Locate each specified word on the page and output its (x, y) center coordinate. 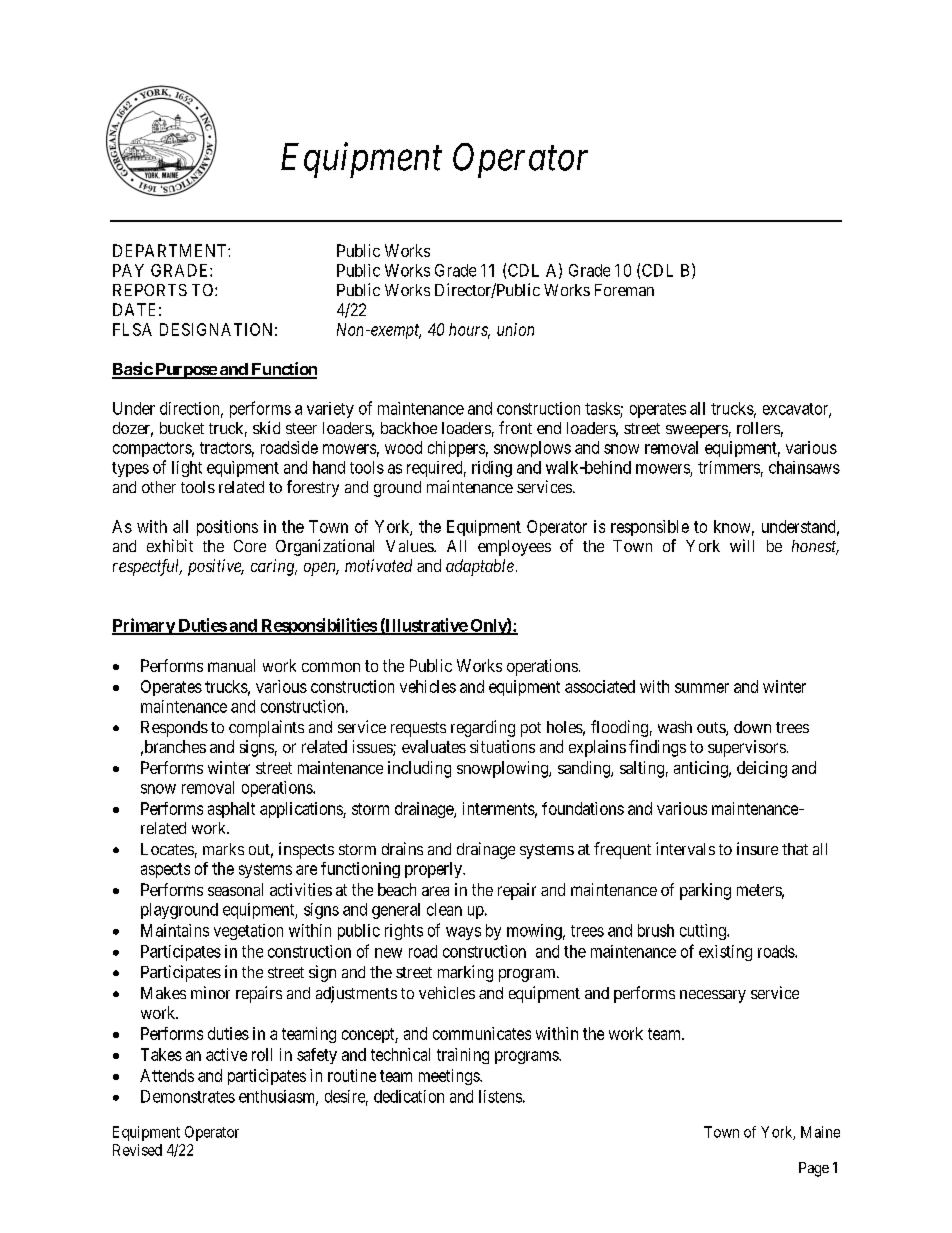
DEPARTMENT (171, 250)
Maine (820, 1132)
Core (250, 546)
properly (434, 870)
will (742, 545)
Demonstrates (188, 1096)
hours (469, 330)
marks (223, 849)
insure (757, 848)
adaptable (480, 567)
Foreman (624, 290)
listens (500, 1096)
